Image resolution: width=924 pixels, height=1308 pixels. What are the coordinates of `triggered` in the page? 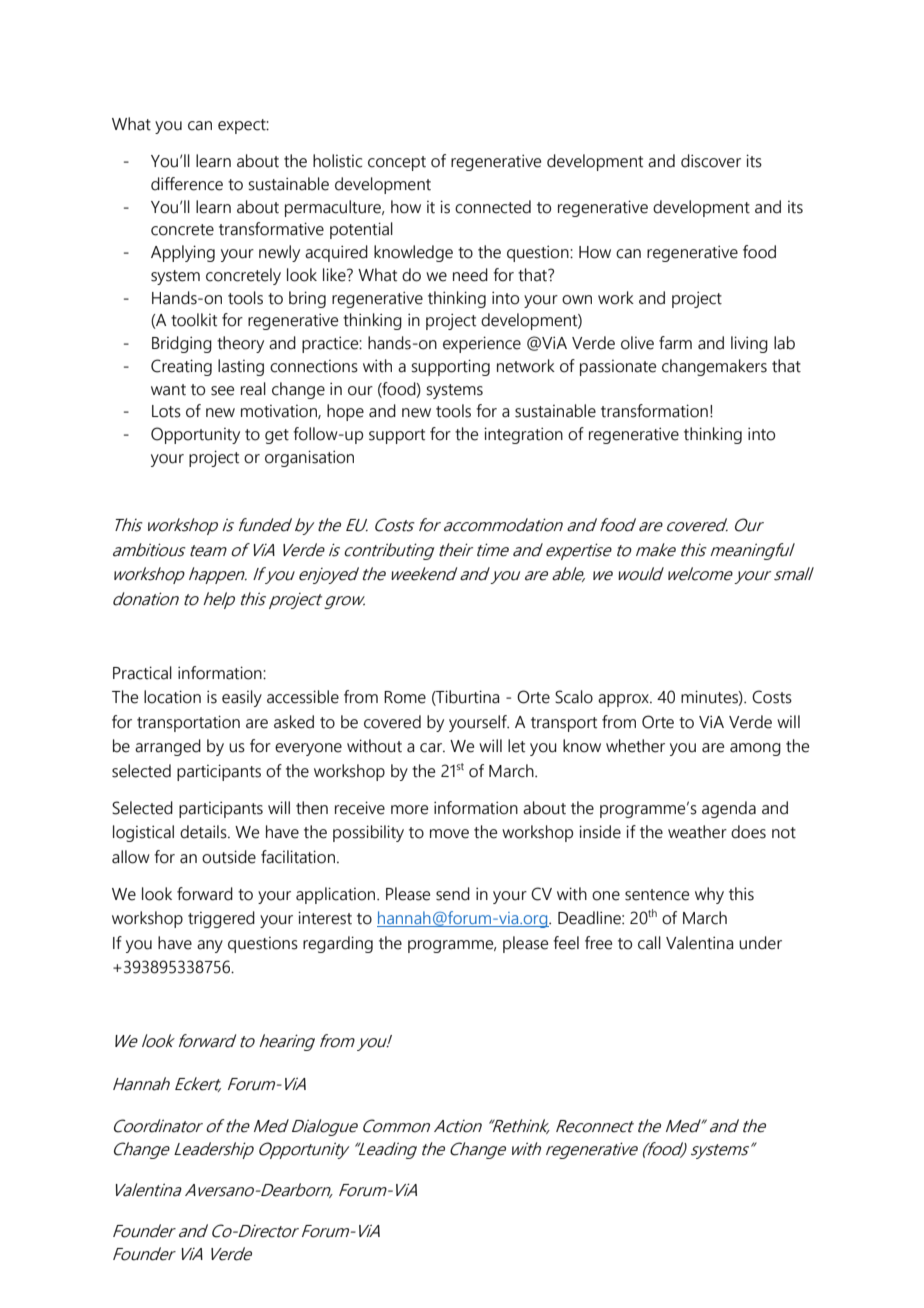 It's located at (221, 919).
